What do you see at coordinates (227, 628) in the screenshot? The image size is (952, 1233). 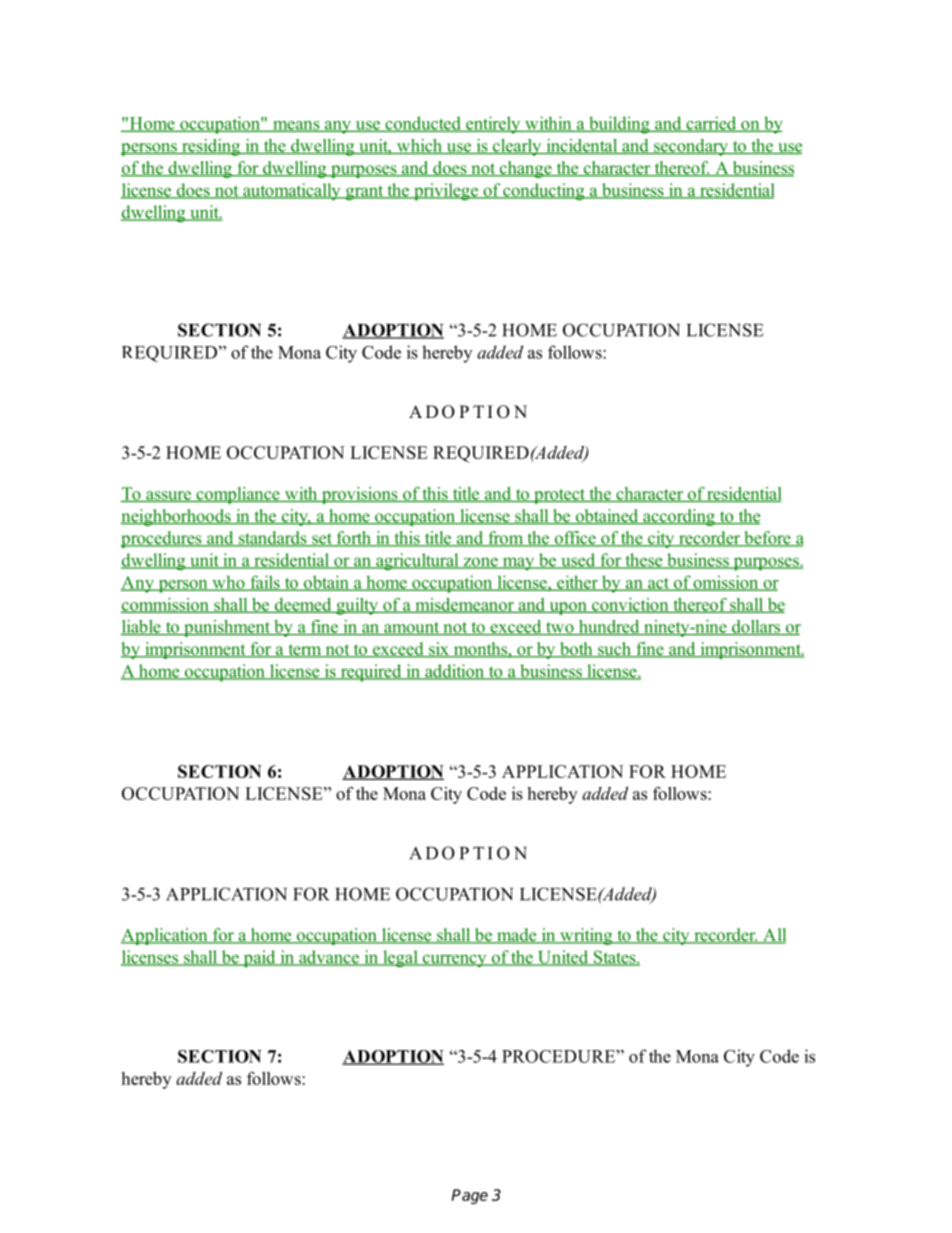 I see `punishment` at bounding box center [227, 628].
